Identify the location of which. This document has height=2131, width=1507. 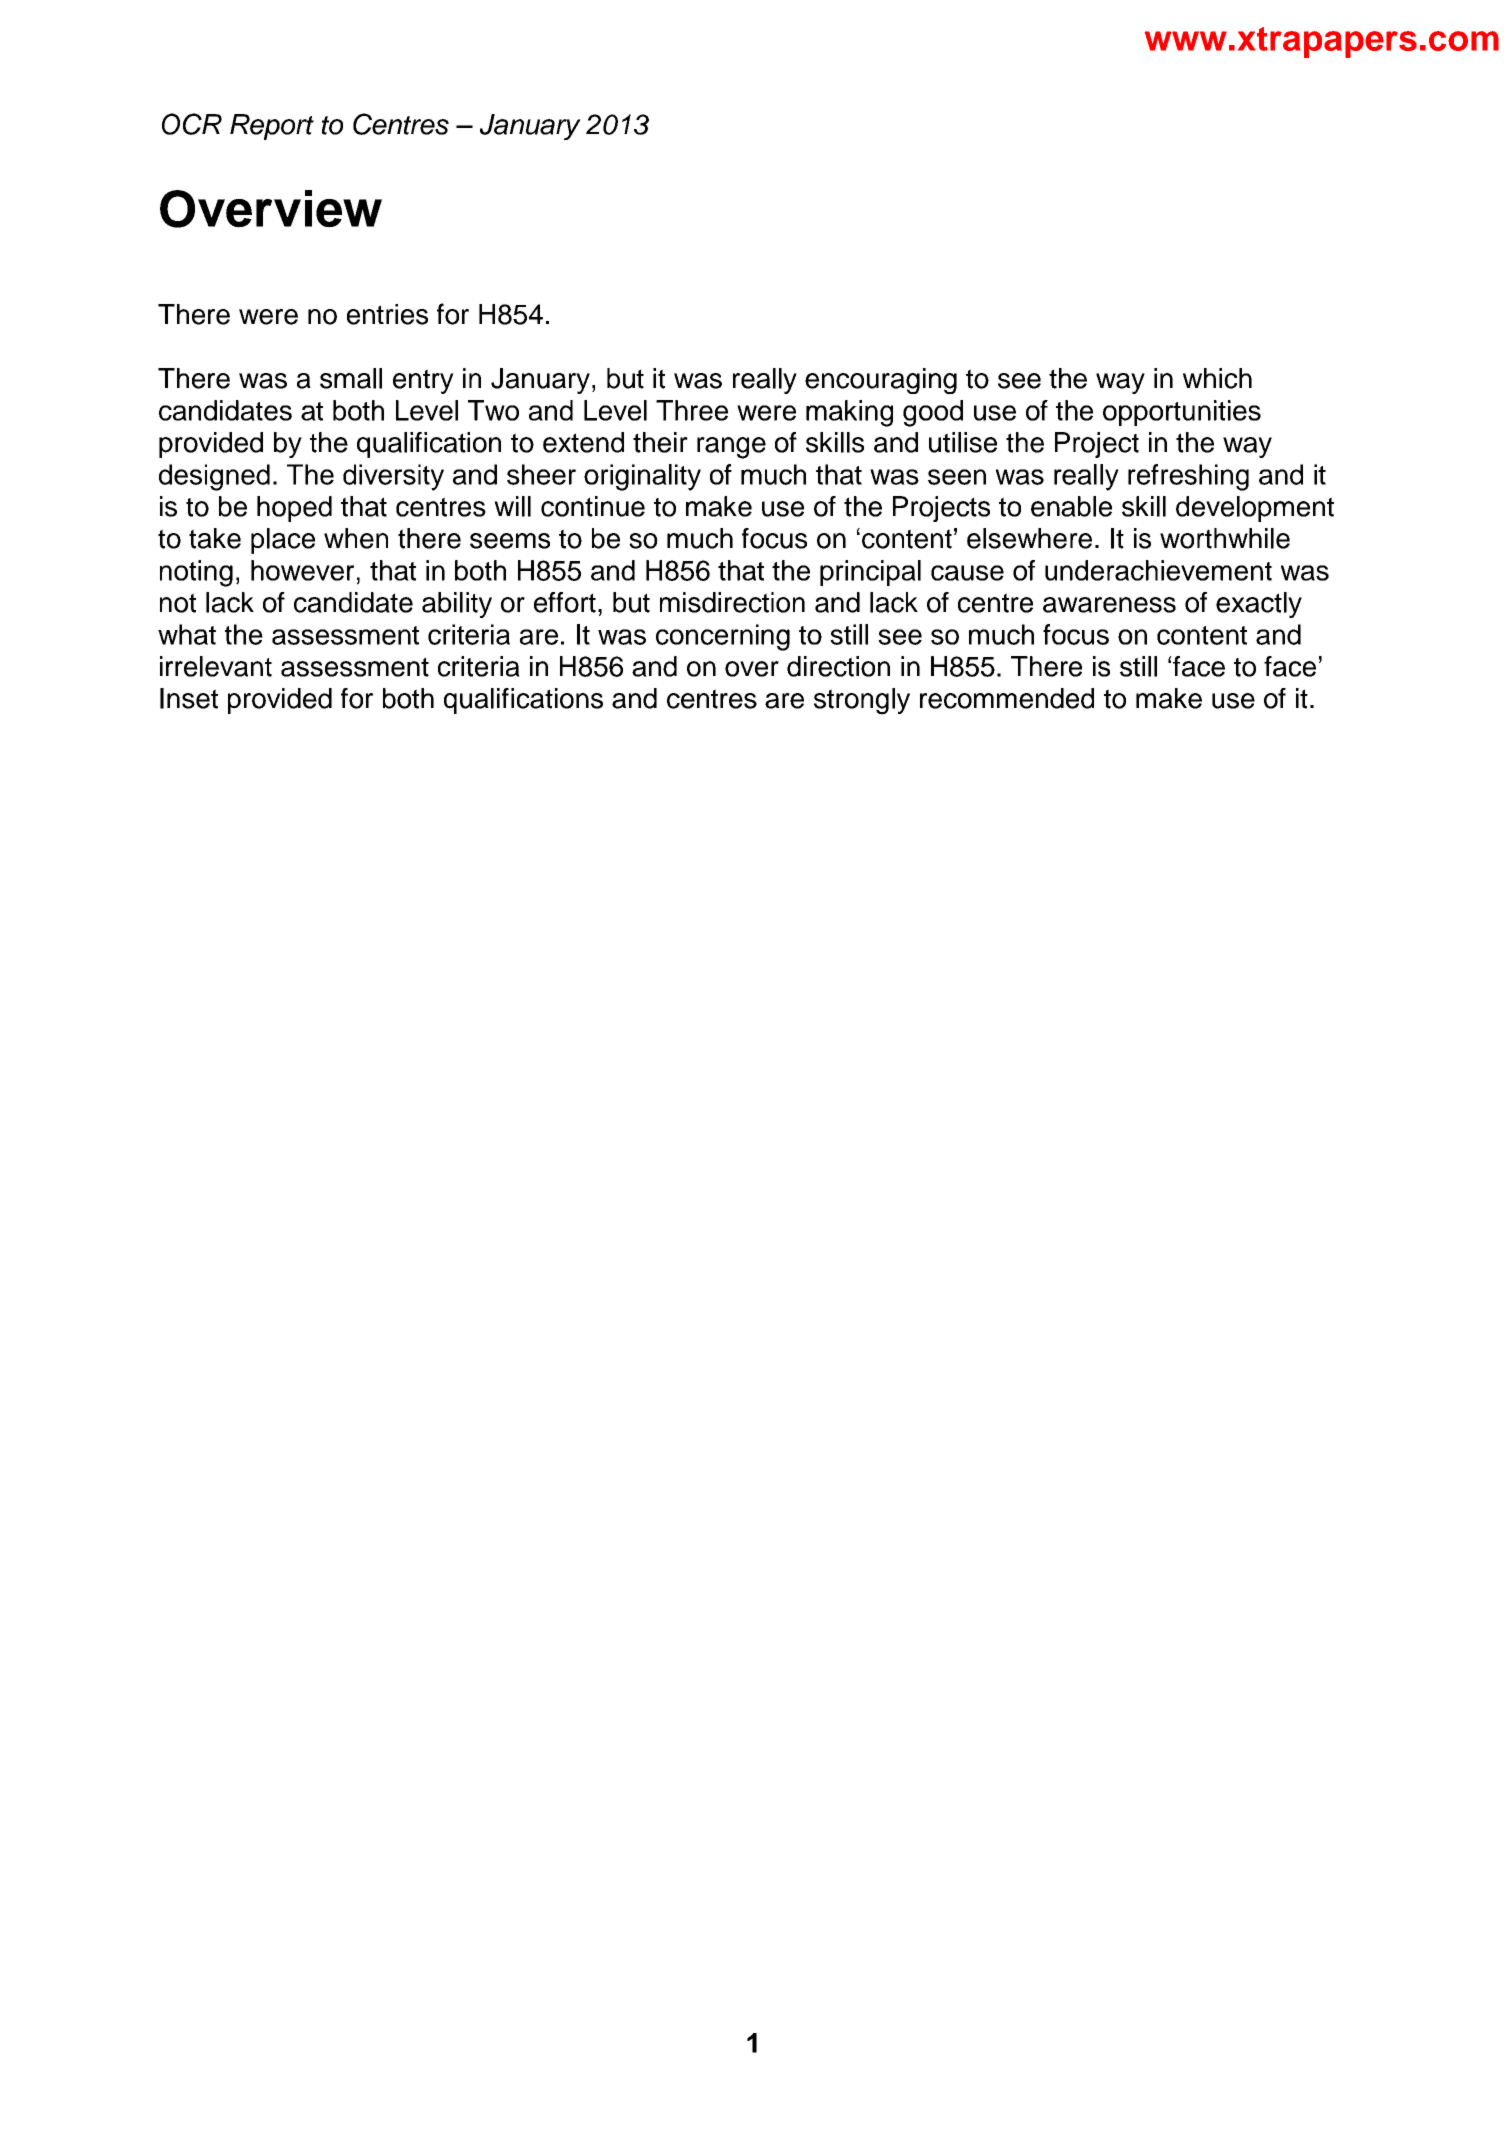
(1217, 378).
